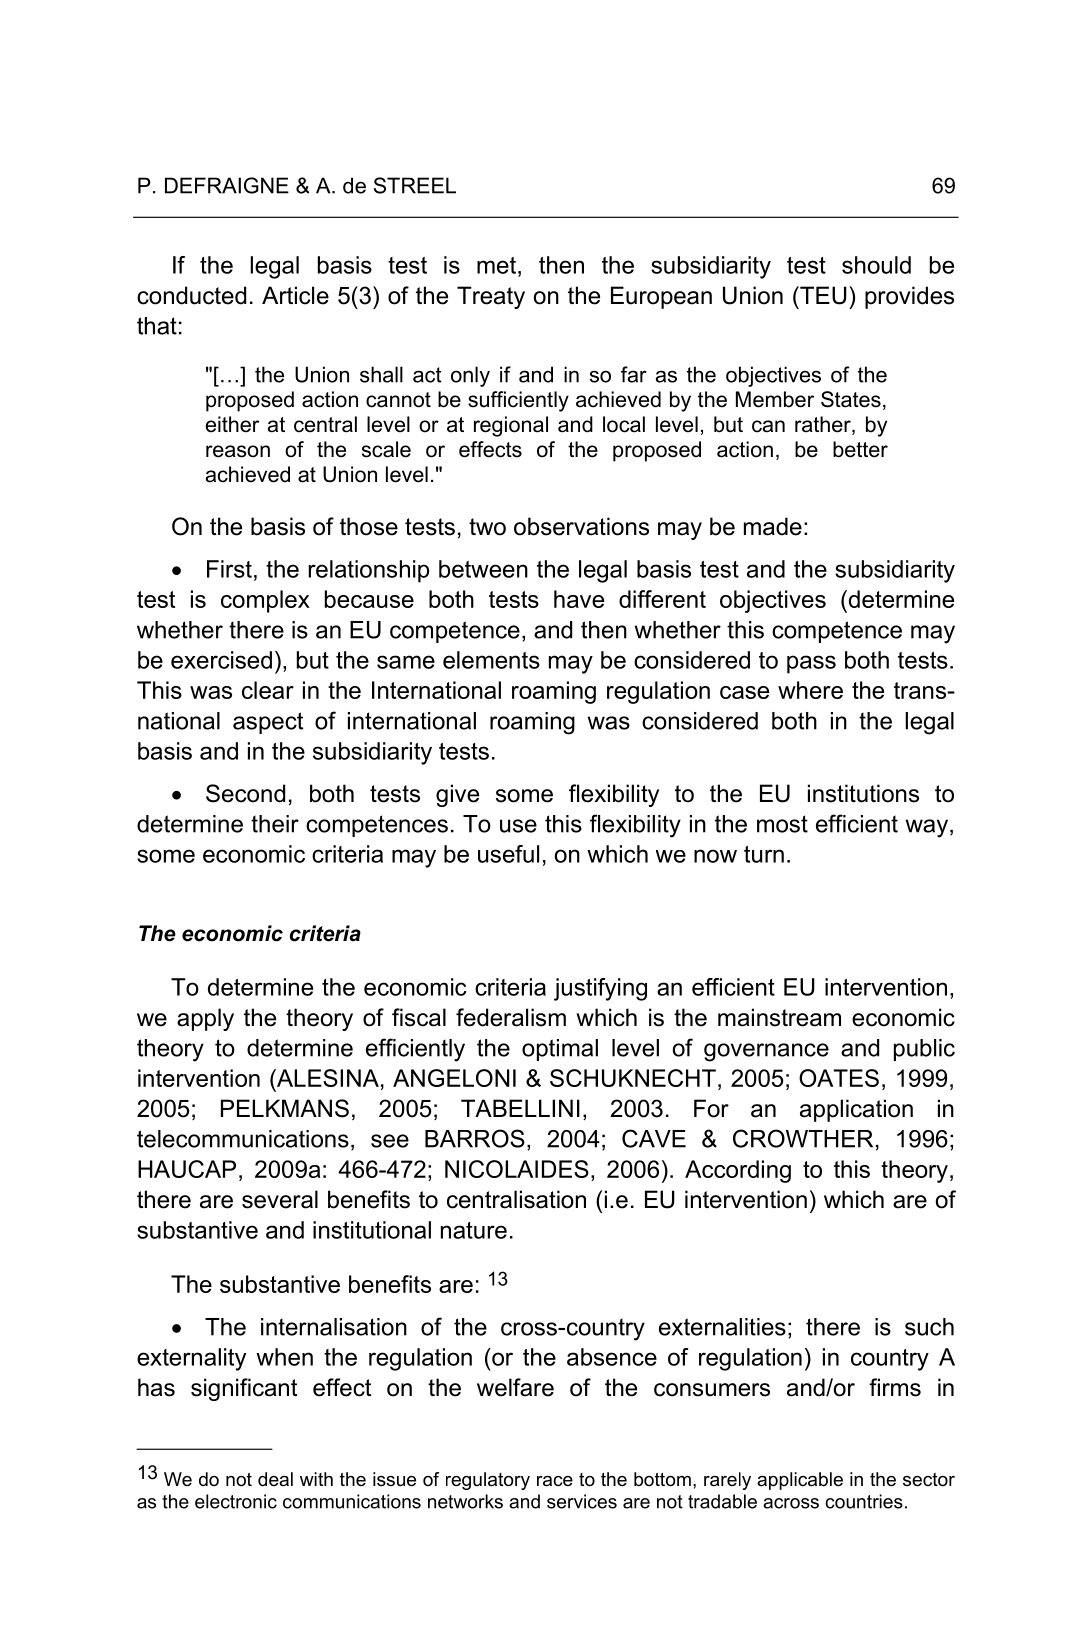 The width and height of the screenshot is (1092, 1639). I want to click on elements, so click(491, 660).
